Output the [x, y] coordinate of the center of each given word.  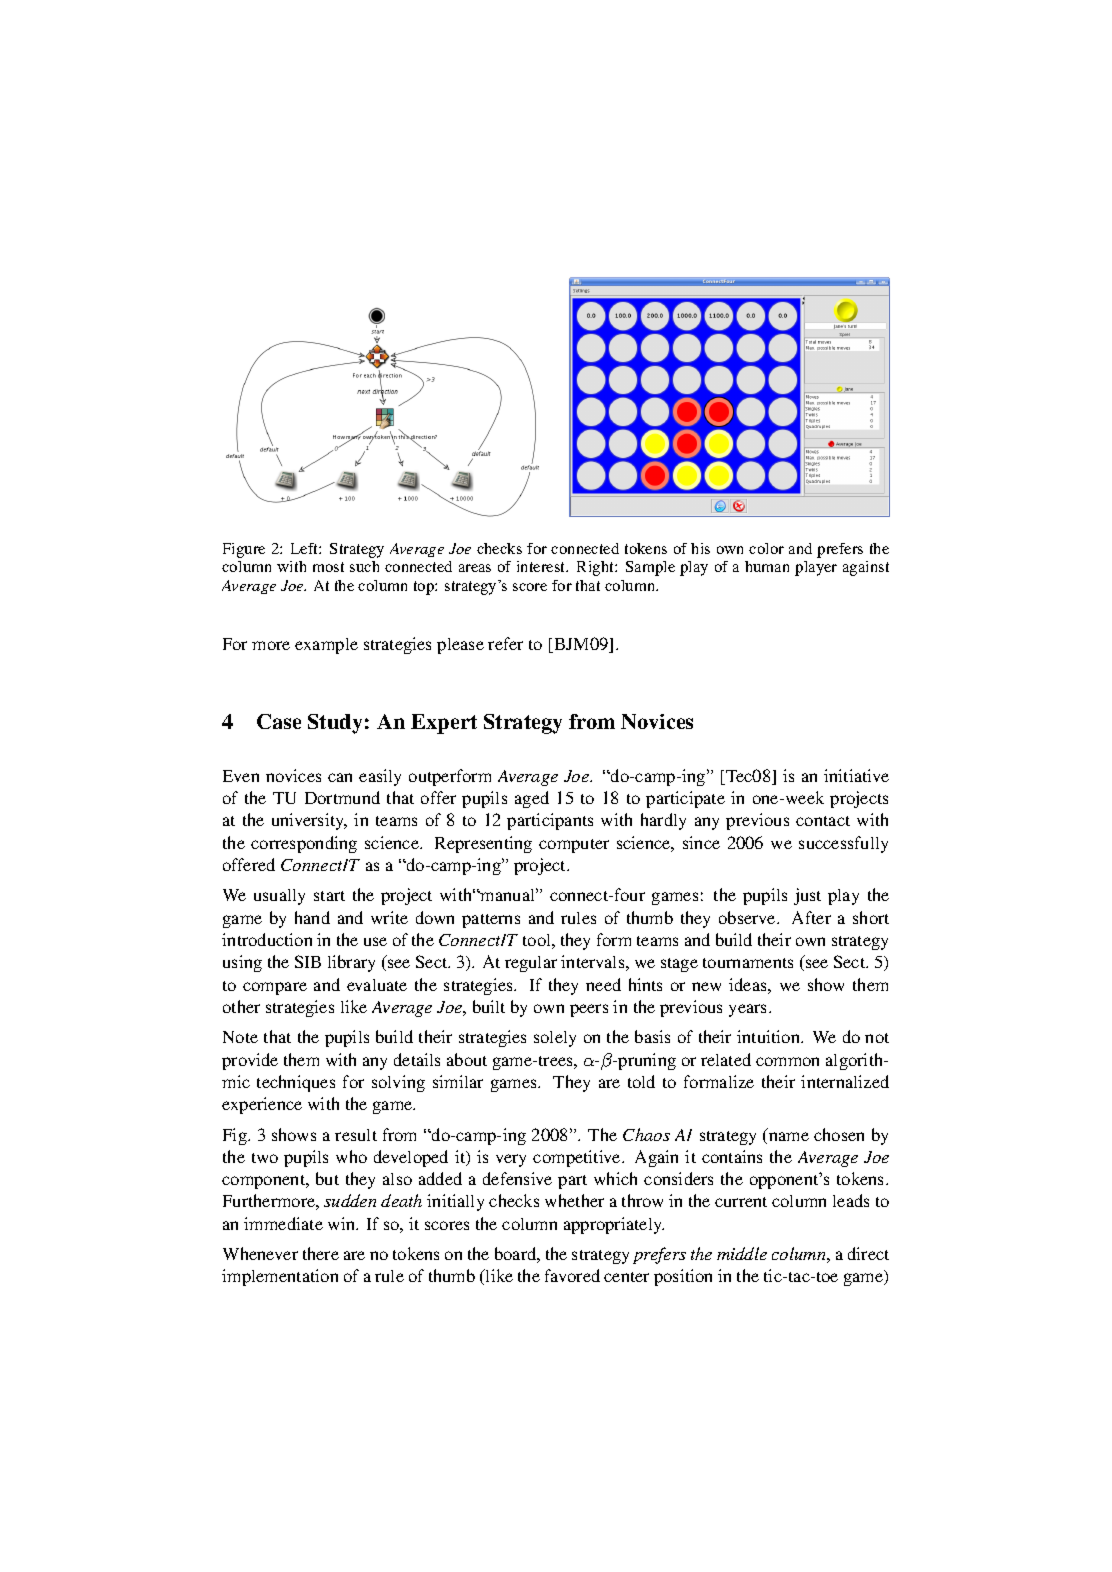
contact [823, 821]
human [767, 566]
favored [572, 1275]
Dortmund [342, 797]
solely [555, 1039]
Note [240, 1037]
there [321, 1253]
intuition [770, 1036]
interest [542, 566]
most [328, 567]
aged [532, 799]
